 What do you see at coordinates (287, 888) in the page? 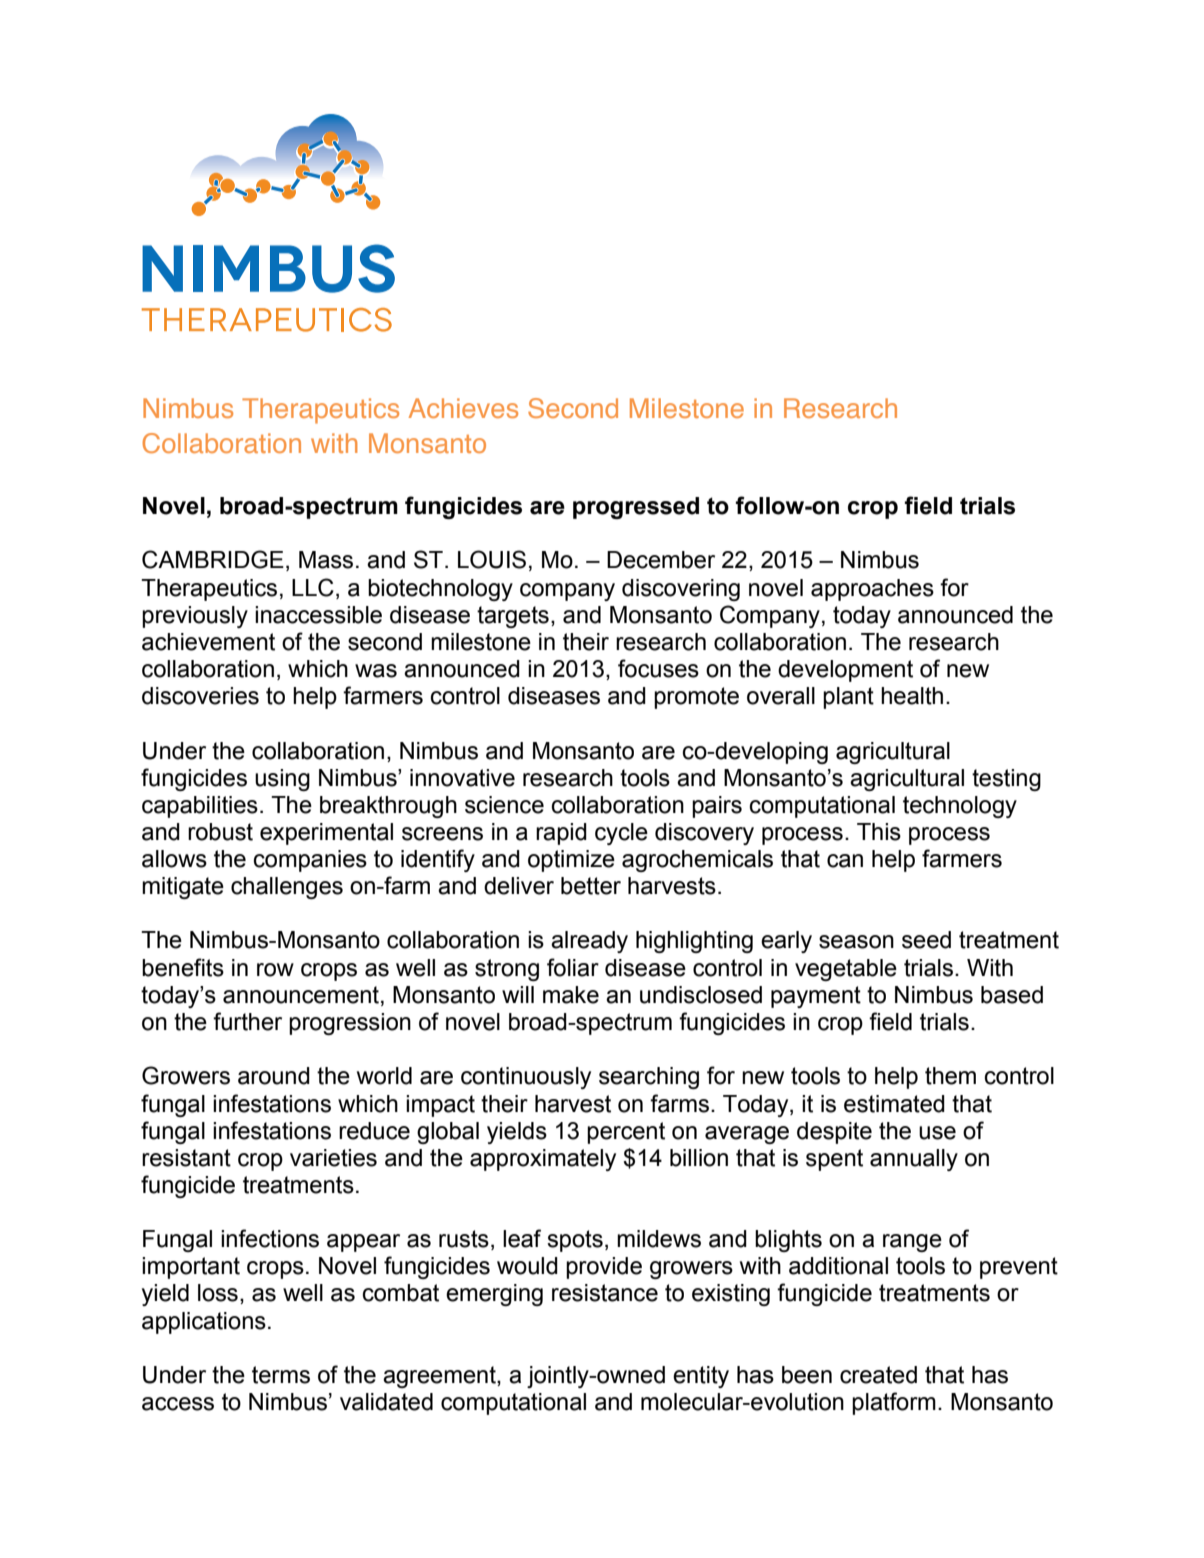
I see `challenges` at bounding box center [287, 888].
